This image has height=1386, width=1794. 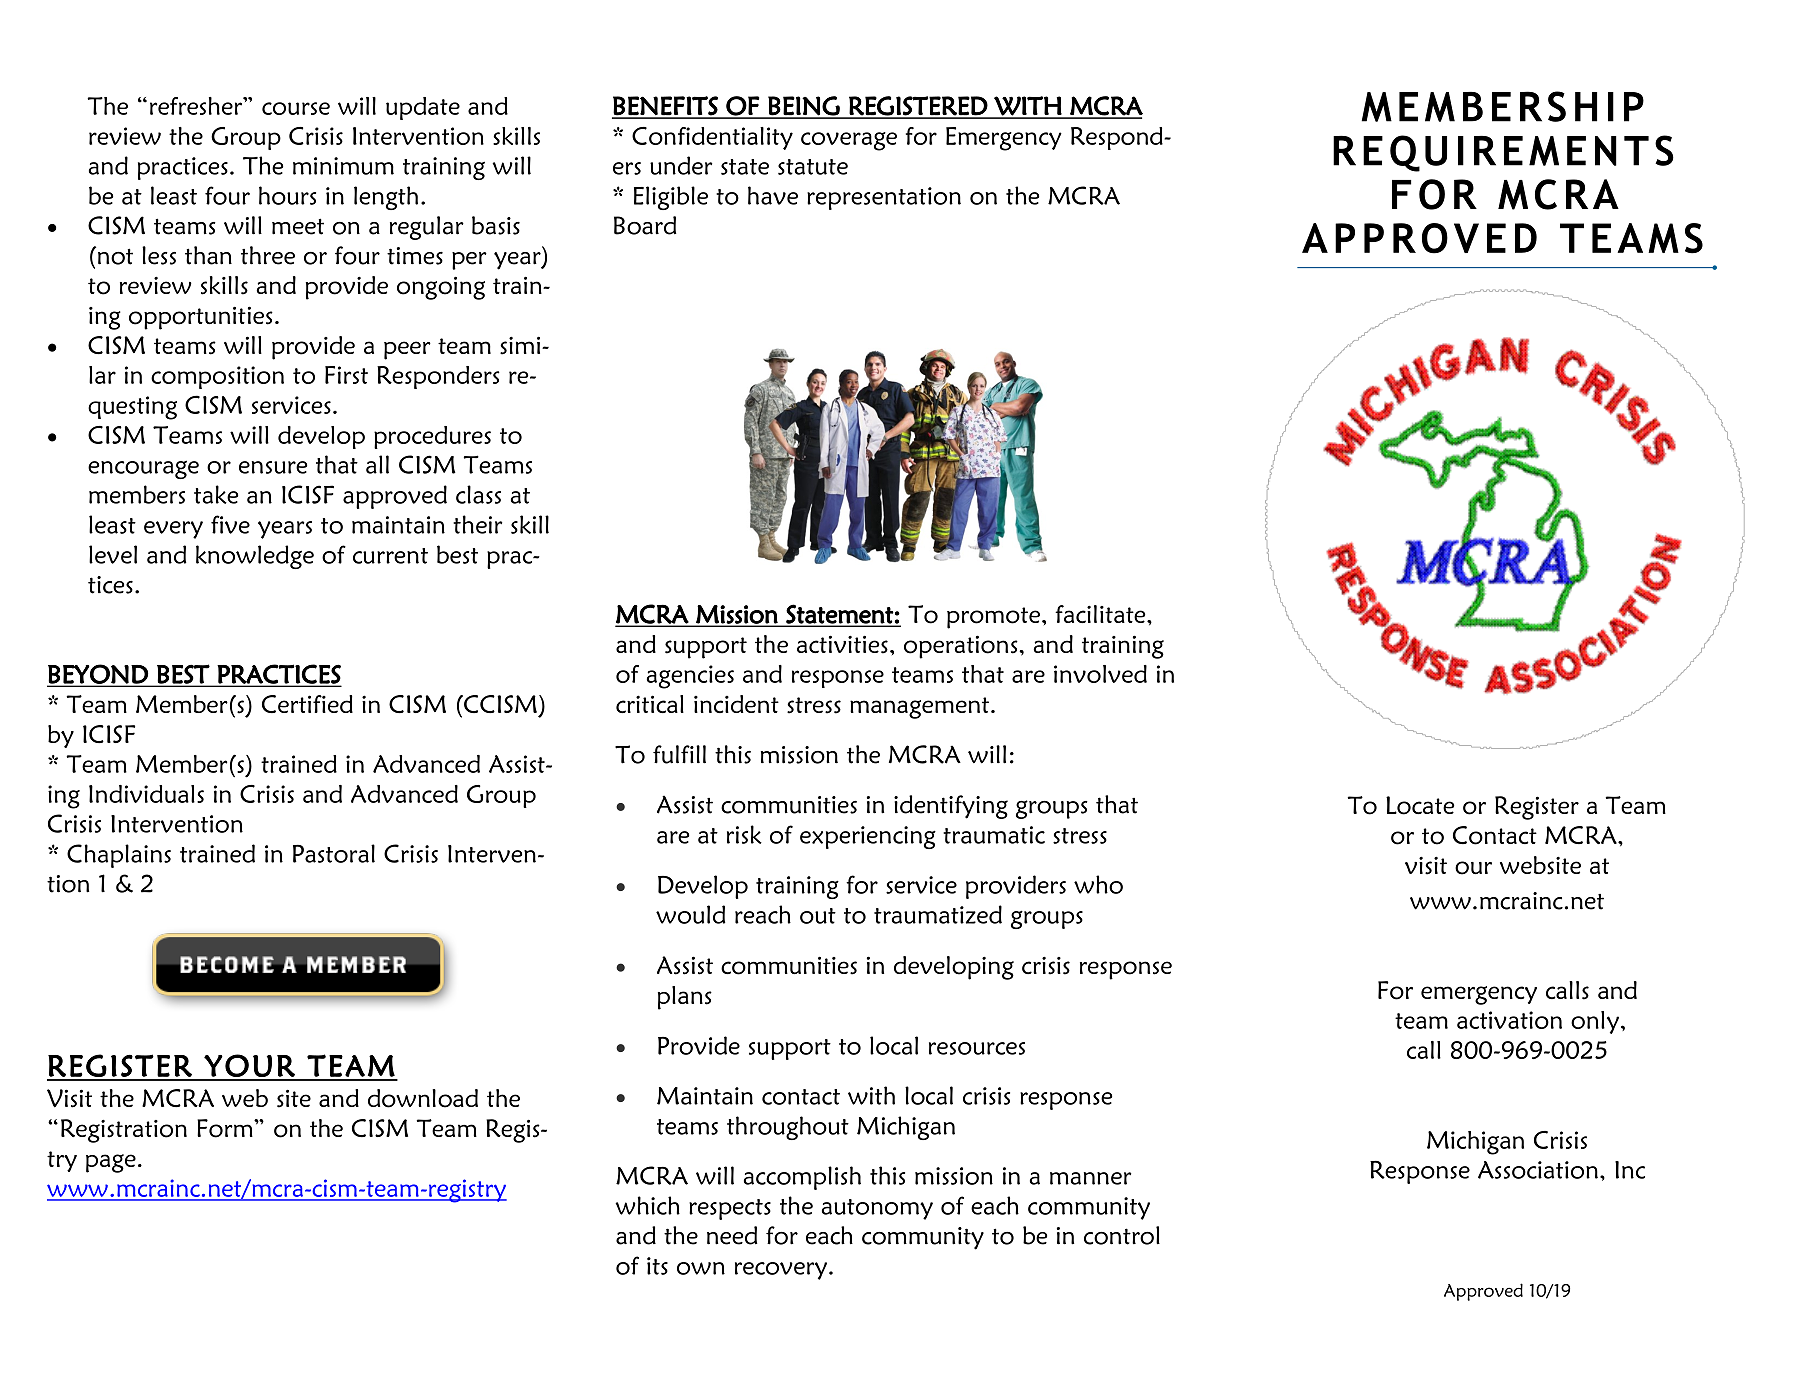 I want to click on Locate, so click(x=1420, y=805).
